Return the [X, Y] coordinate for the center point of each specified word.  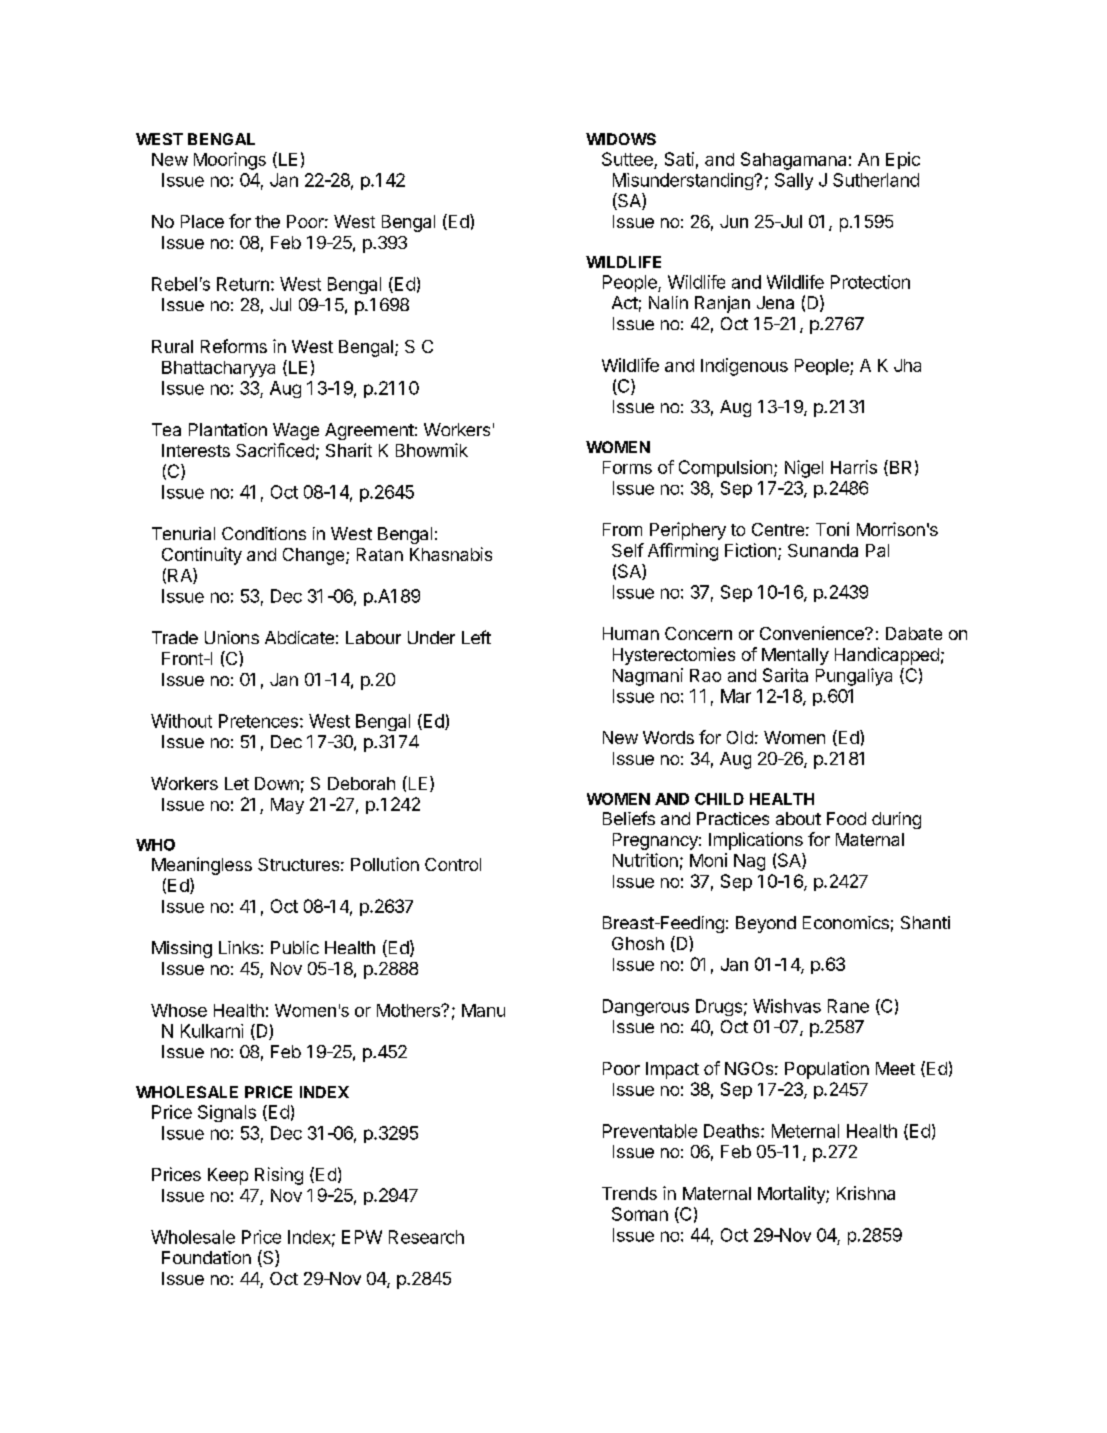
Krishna [866, 1193]
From [622, 529]
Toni [832, 529]
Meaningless [202, 866]
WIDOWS [621, 139]
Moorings [230, 161]
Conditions [264, 533]
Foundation [206, 1257]
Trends [629, 1193]
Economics [846, 922]
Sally [794, 181]
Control [453, 864]
